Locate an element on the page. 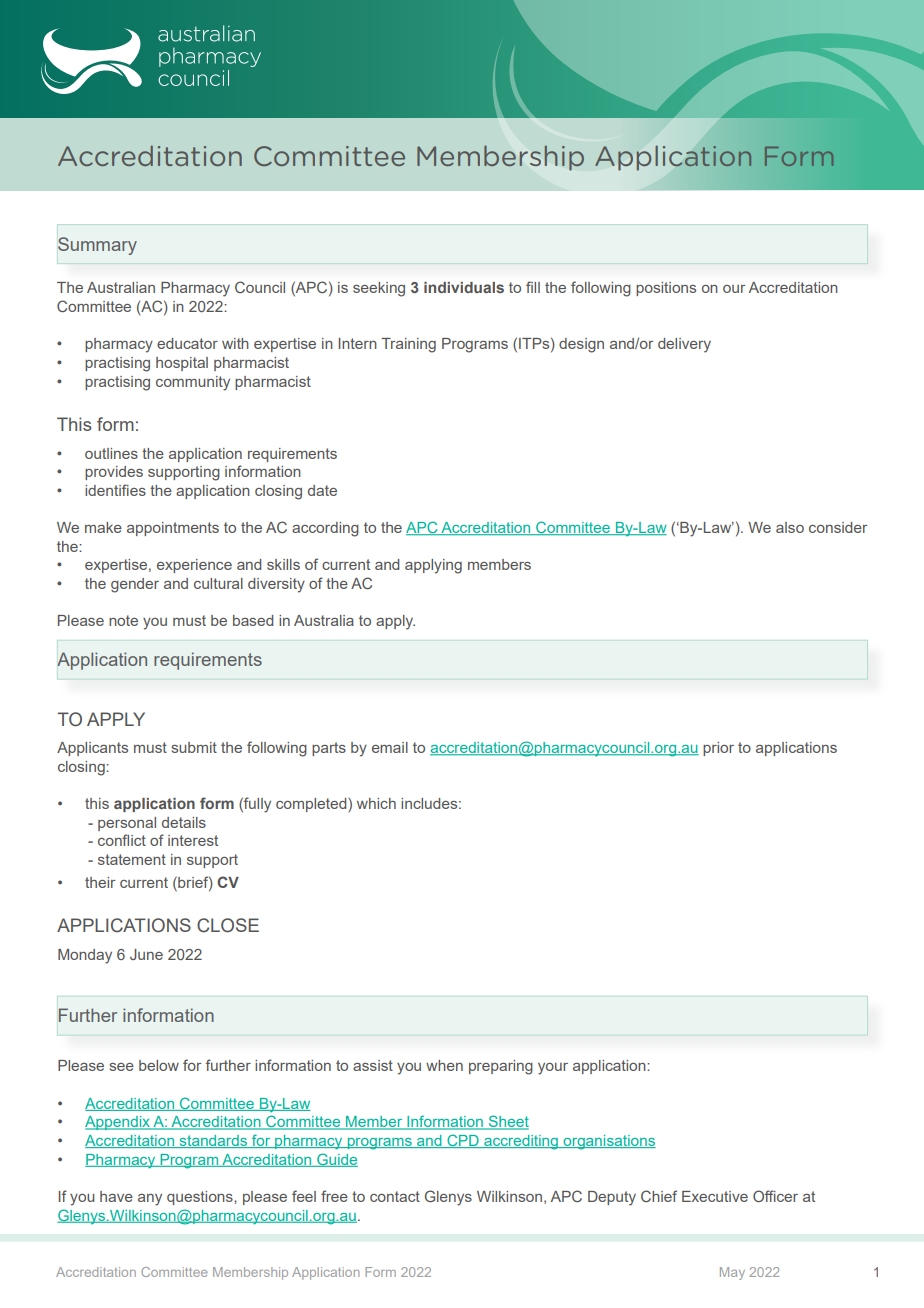  email is located at coordinates (390, 747).
